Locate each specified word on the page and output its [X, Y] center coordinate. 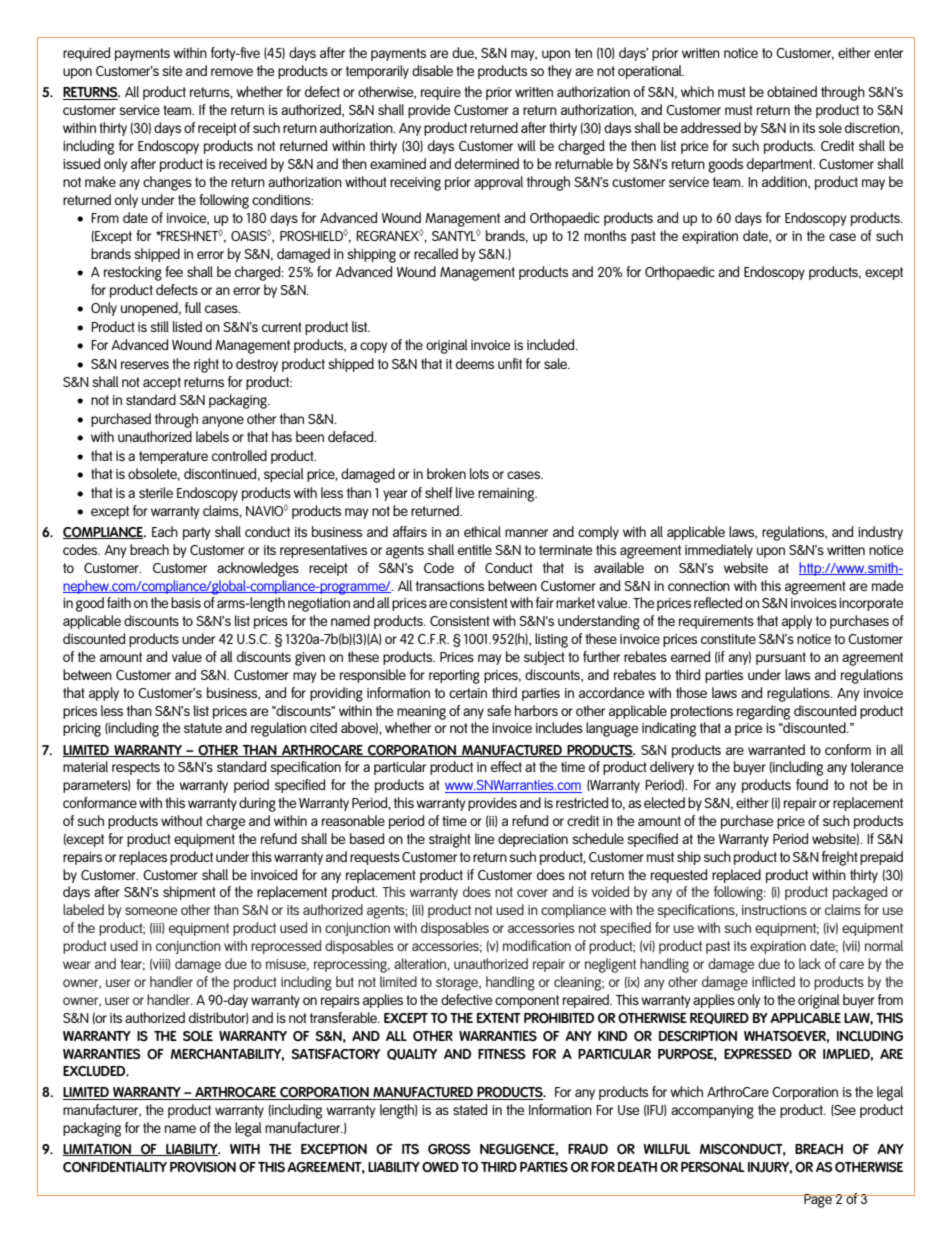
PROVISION [203, 1167]
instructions [774, 910]
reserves [145, 365]
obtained [792, 91]
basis [186, 602]
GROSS [449, 1149]
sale [556, 363]
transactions [450, 586]
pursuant [781, 658]
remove [232, 72]
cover [532, 893]
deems [475, 363]
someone [151, 911]
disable [432, 70]
